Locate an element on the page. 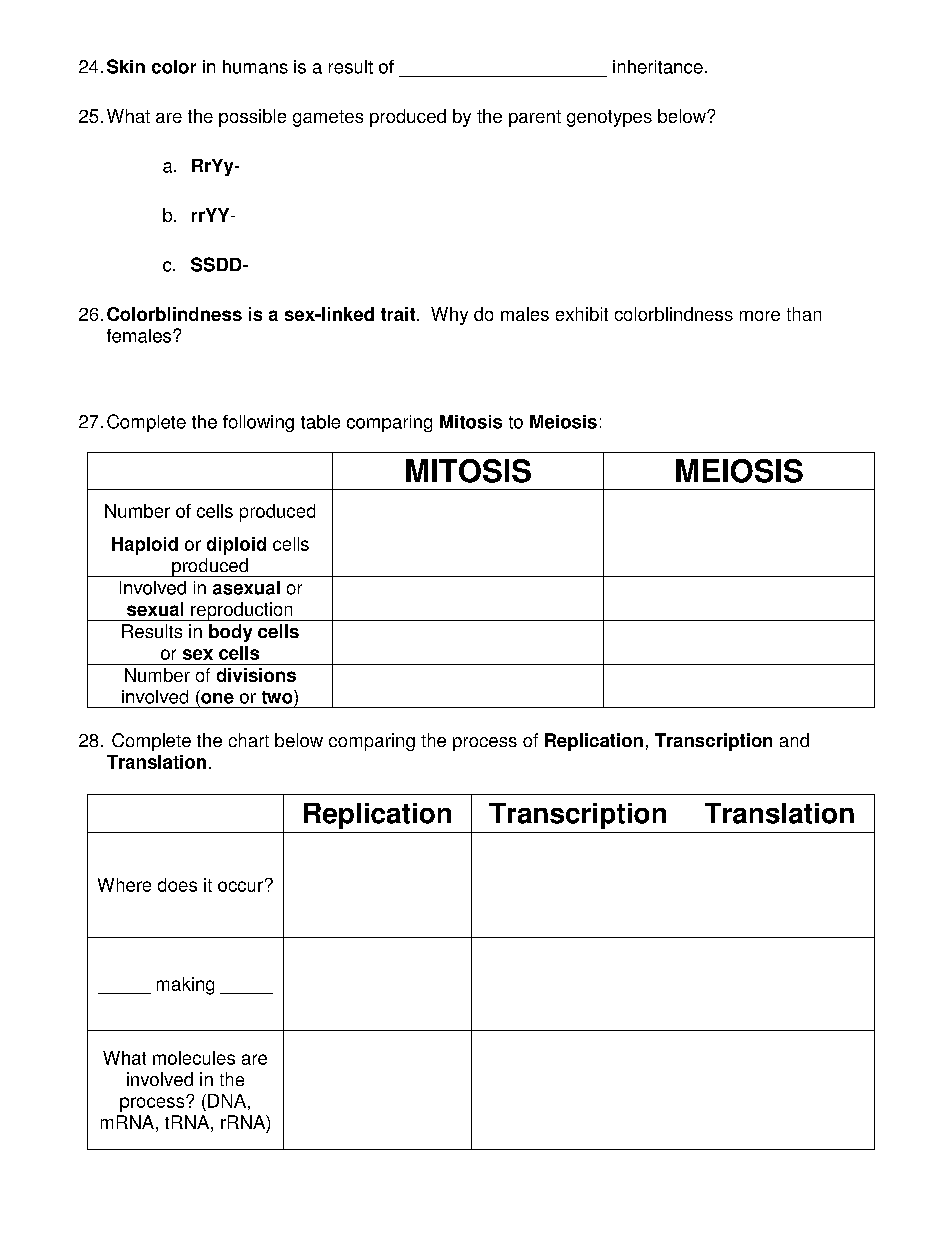 The height and width of the image is (1233, 952). inheritance is located at coordinates (658, 67).
